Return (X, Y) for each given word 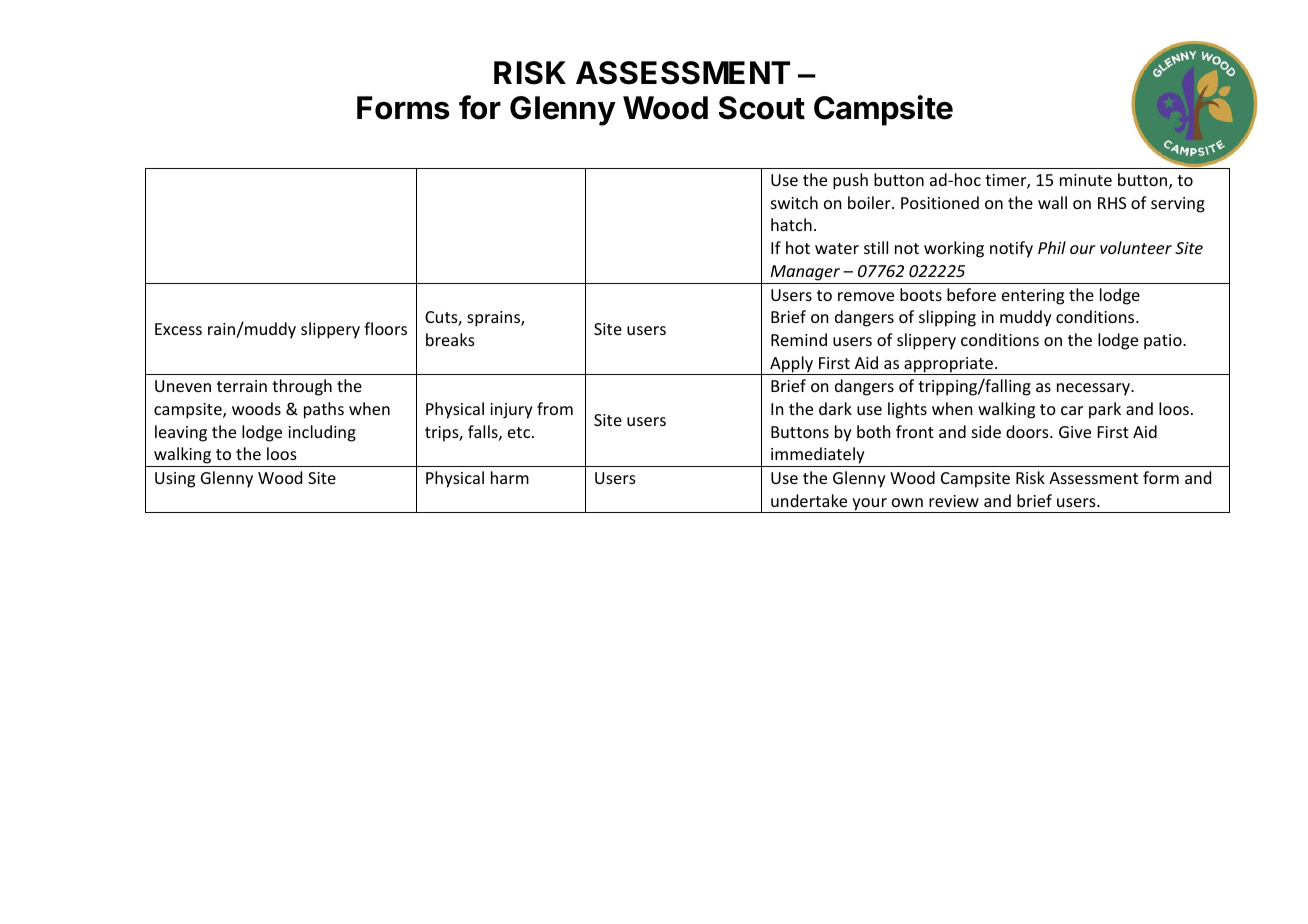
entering (1033, 297)
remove (866, 296)
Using (175, 480)
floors (385, 328)
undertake (809, 500)
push (850, 181)
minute (1086, 180)
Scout (762, 108)
